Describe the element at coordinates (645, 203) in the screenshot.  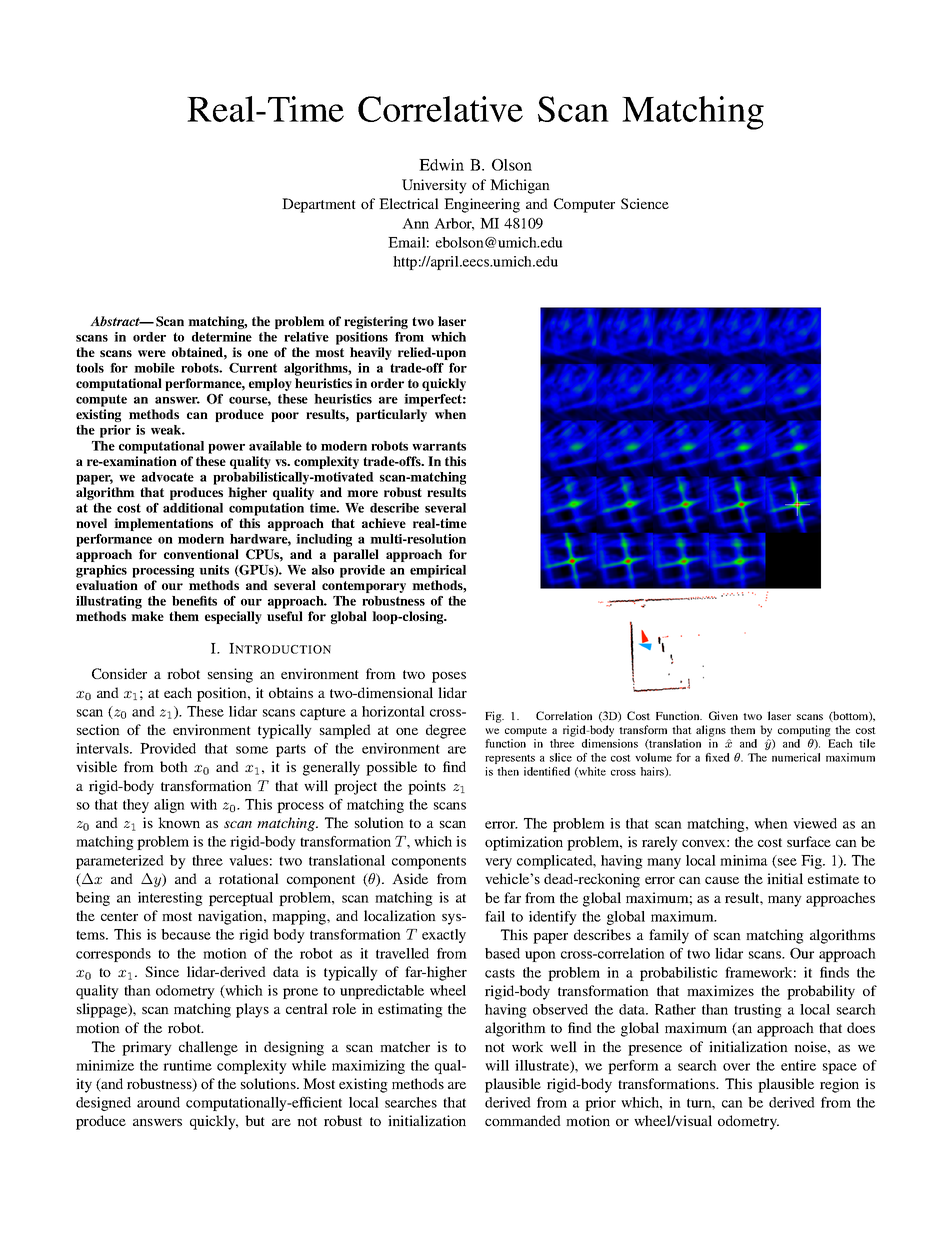
I see `Science` at that location.
